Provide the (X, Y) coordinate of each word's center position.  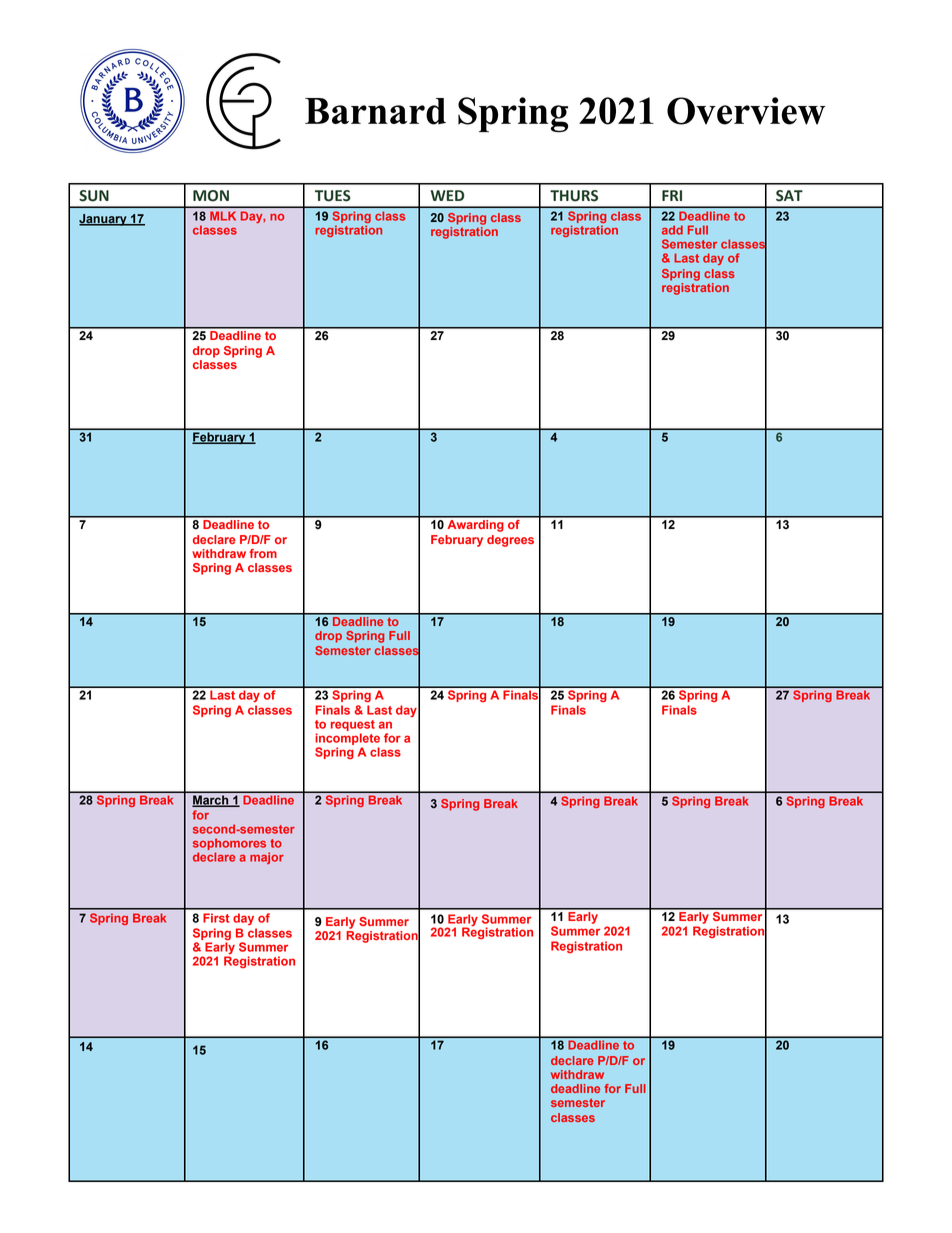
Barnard (375, 111)
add (672, 230)
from (263, 553)
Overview (746, 111)
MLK (223, 216)
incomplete (347, 740)
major (267, 858)
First (216, 918)
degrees (510, 541)
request (353, 725)
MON (211, 196)
